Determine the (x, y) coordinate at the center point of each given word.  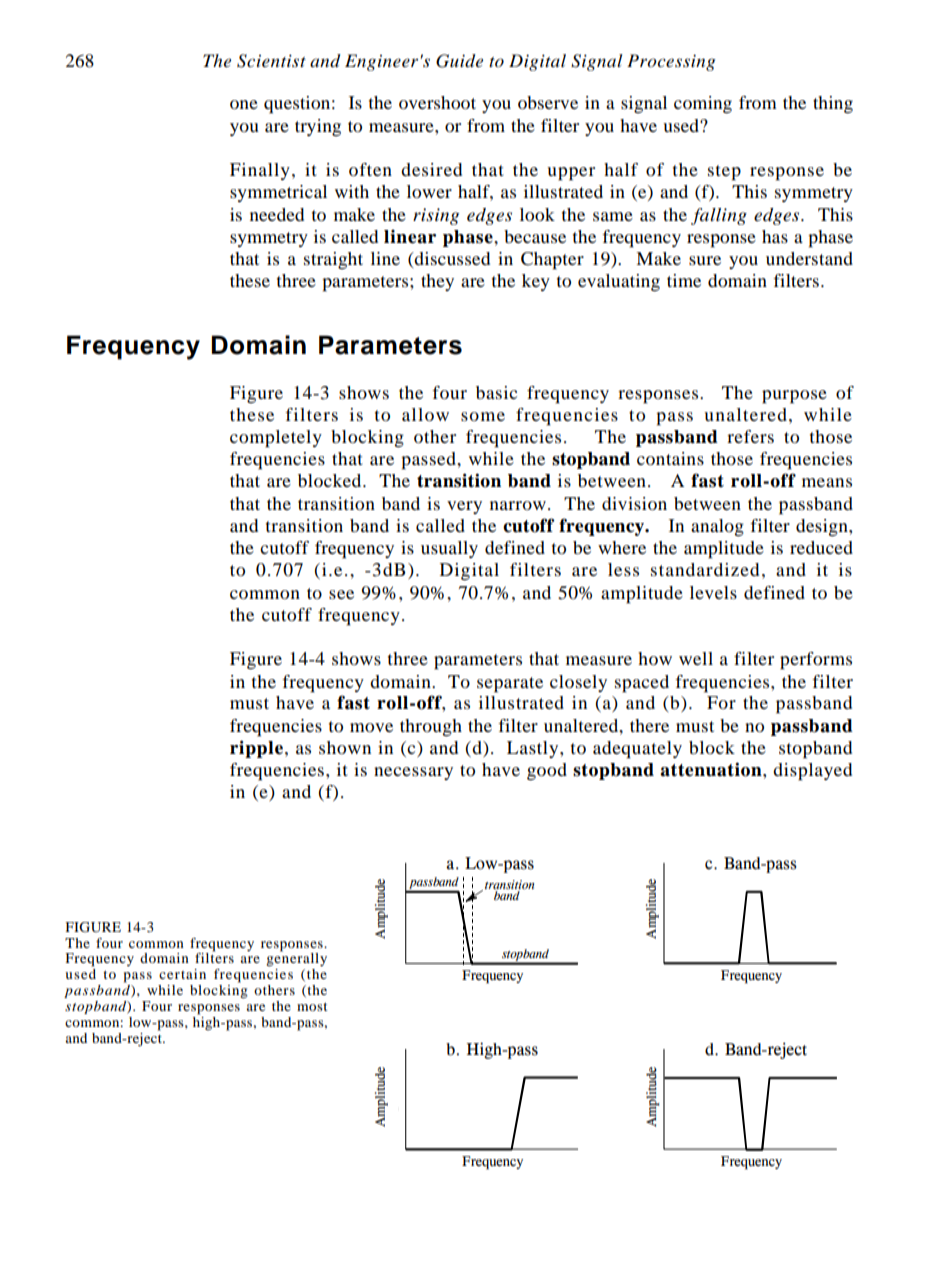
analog (717, 528)
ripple (256, 749)
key (536, 282)
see (341, 594)
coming (703, 105)
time (684, 280)
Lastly (534, 749)
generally (296, 959)
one (244, 104)
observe (548, 102)
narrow (518, 505)
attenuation (712, 769)
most (312, 1006)
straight (333, 260)
